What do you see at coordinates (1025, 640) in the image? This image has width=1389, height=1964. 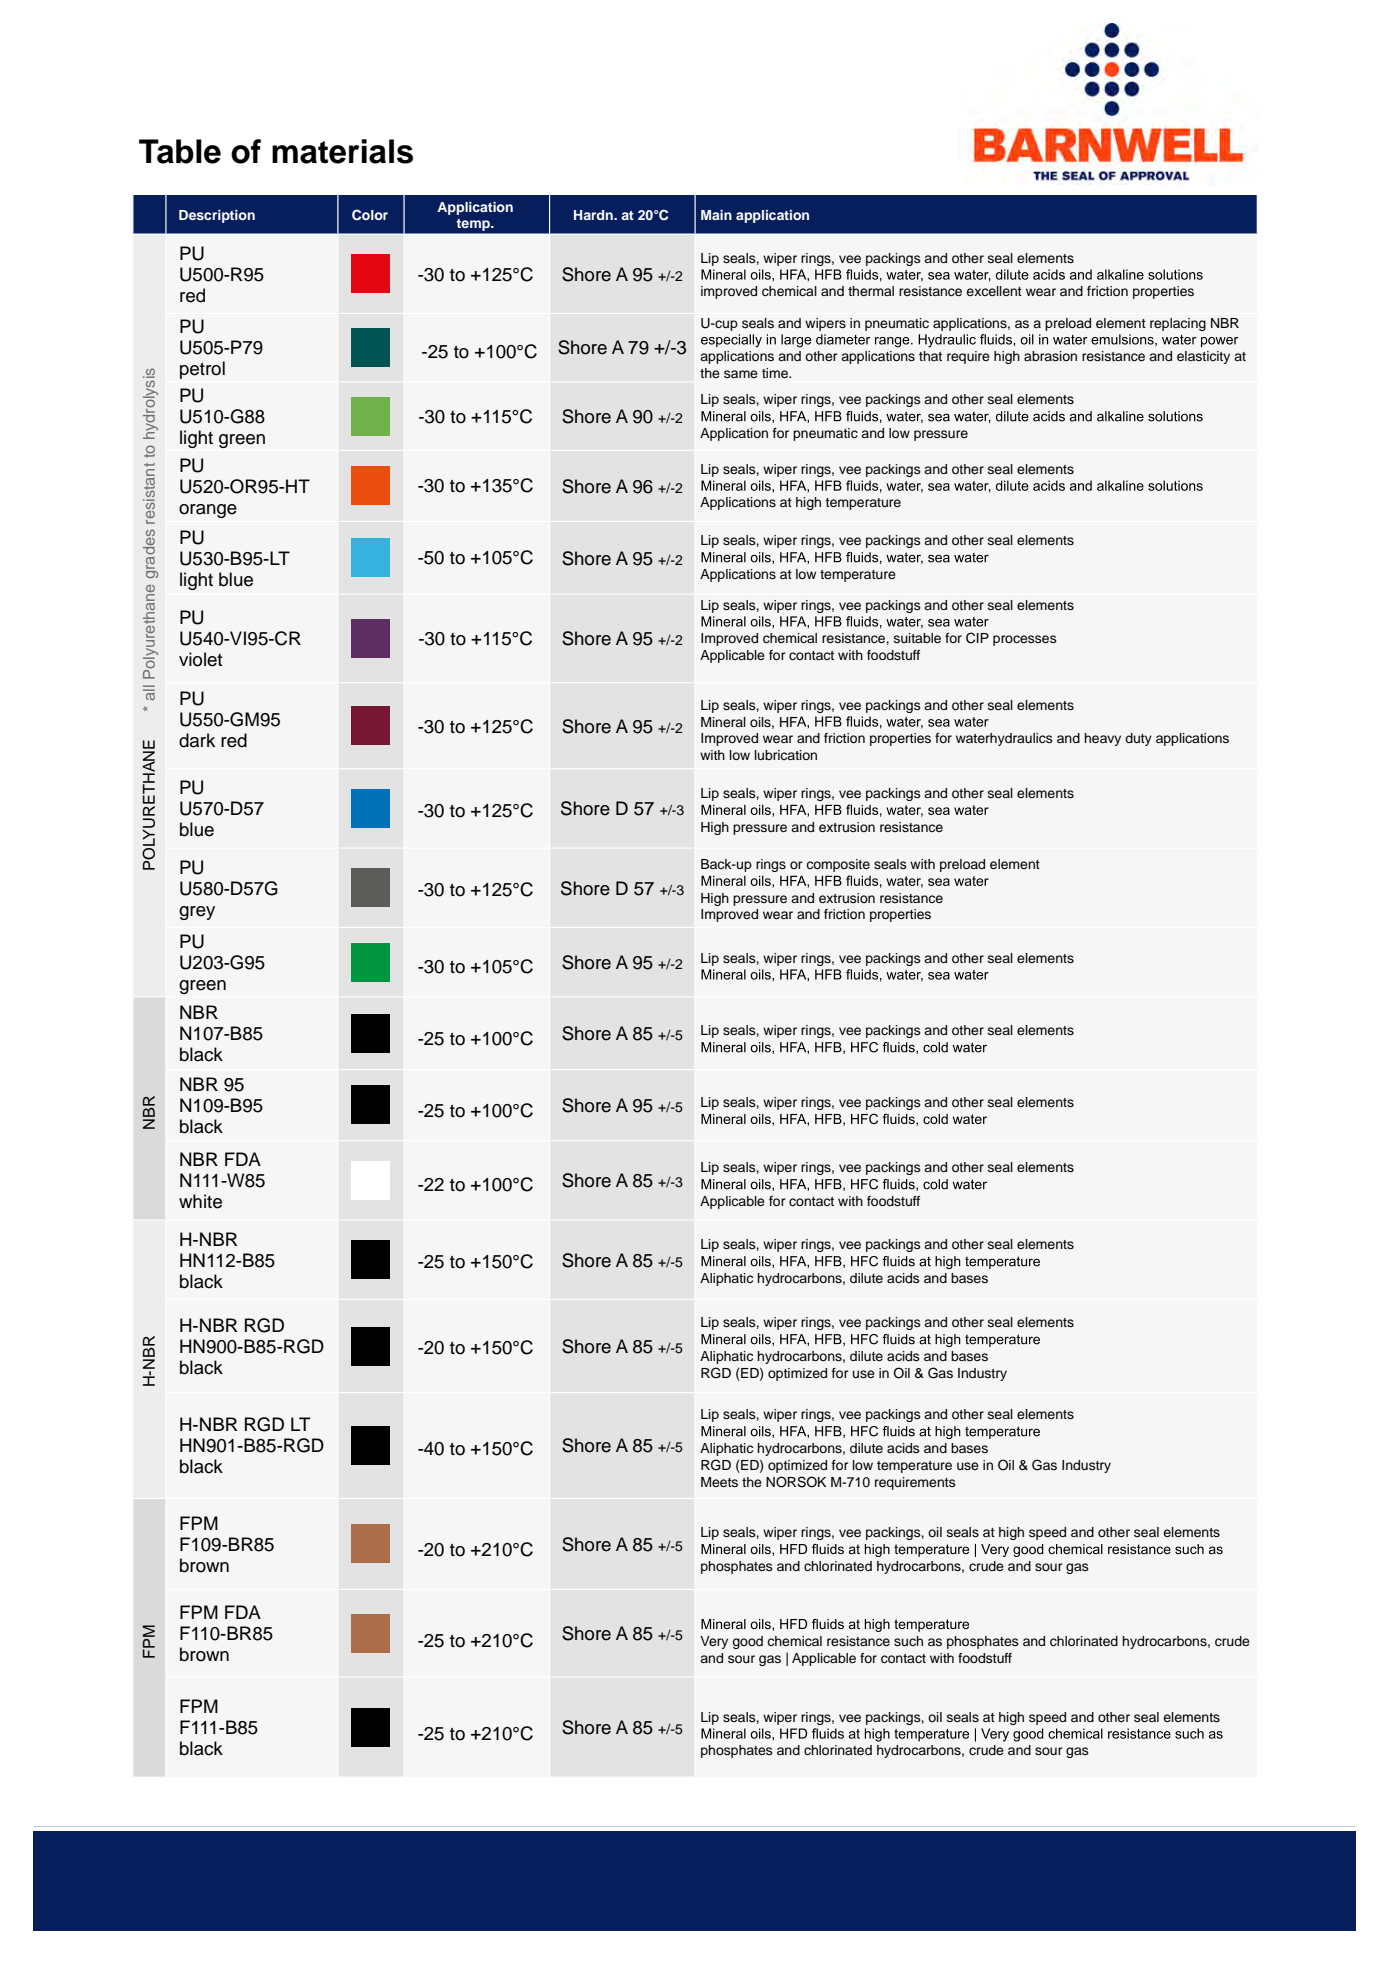 I see `processes` at bounding box center [1025, 640].
